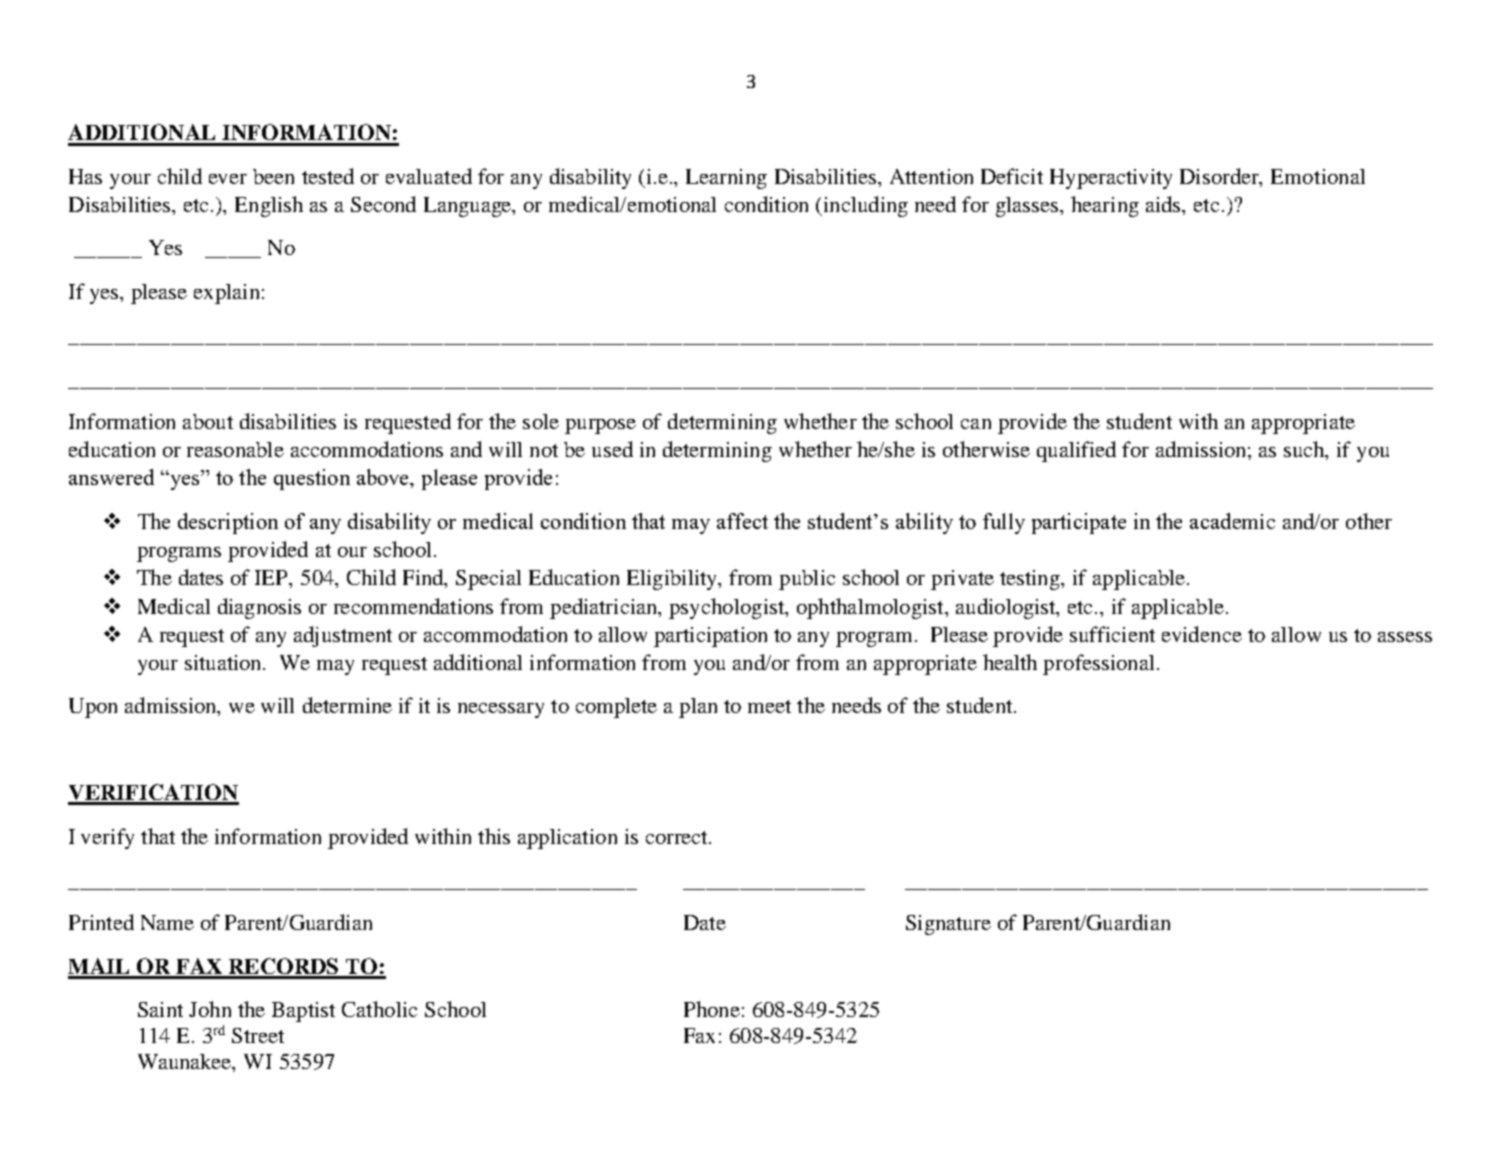 The width and height of the page is (1502, 1160). Describe the element at coordinates (1202, 634) in the page. I see `evidence` at that location.
